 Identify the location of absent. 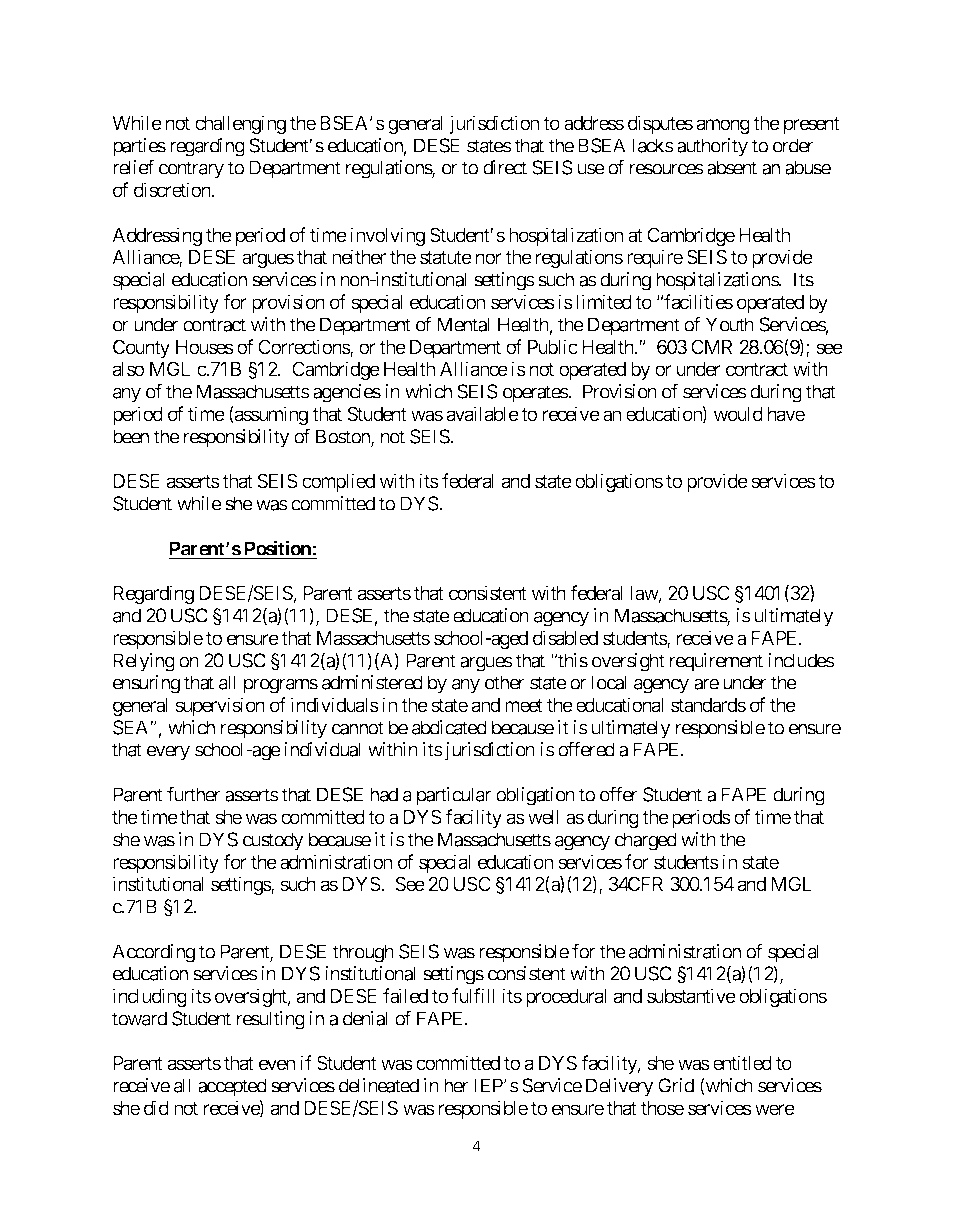
(732, 167).
